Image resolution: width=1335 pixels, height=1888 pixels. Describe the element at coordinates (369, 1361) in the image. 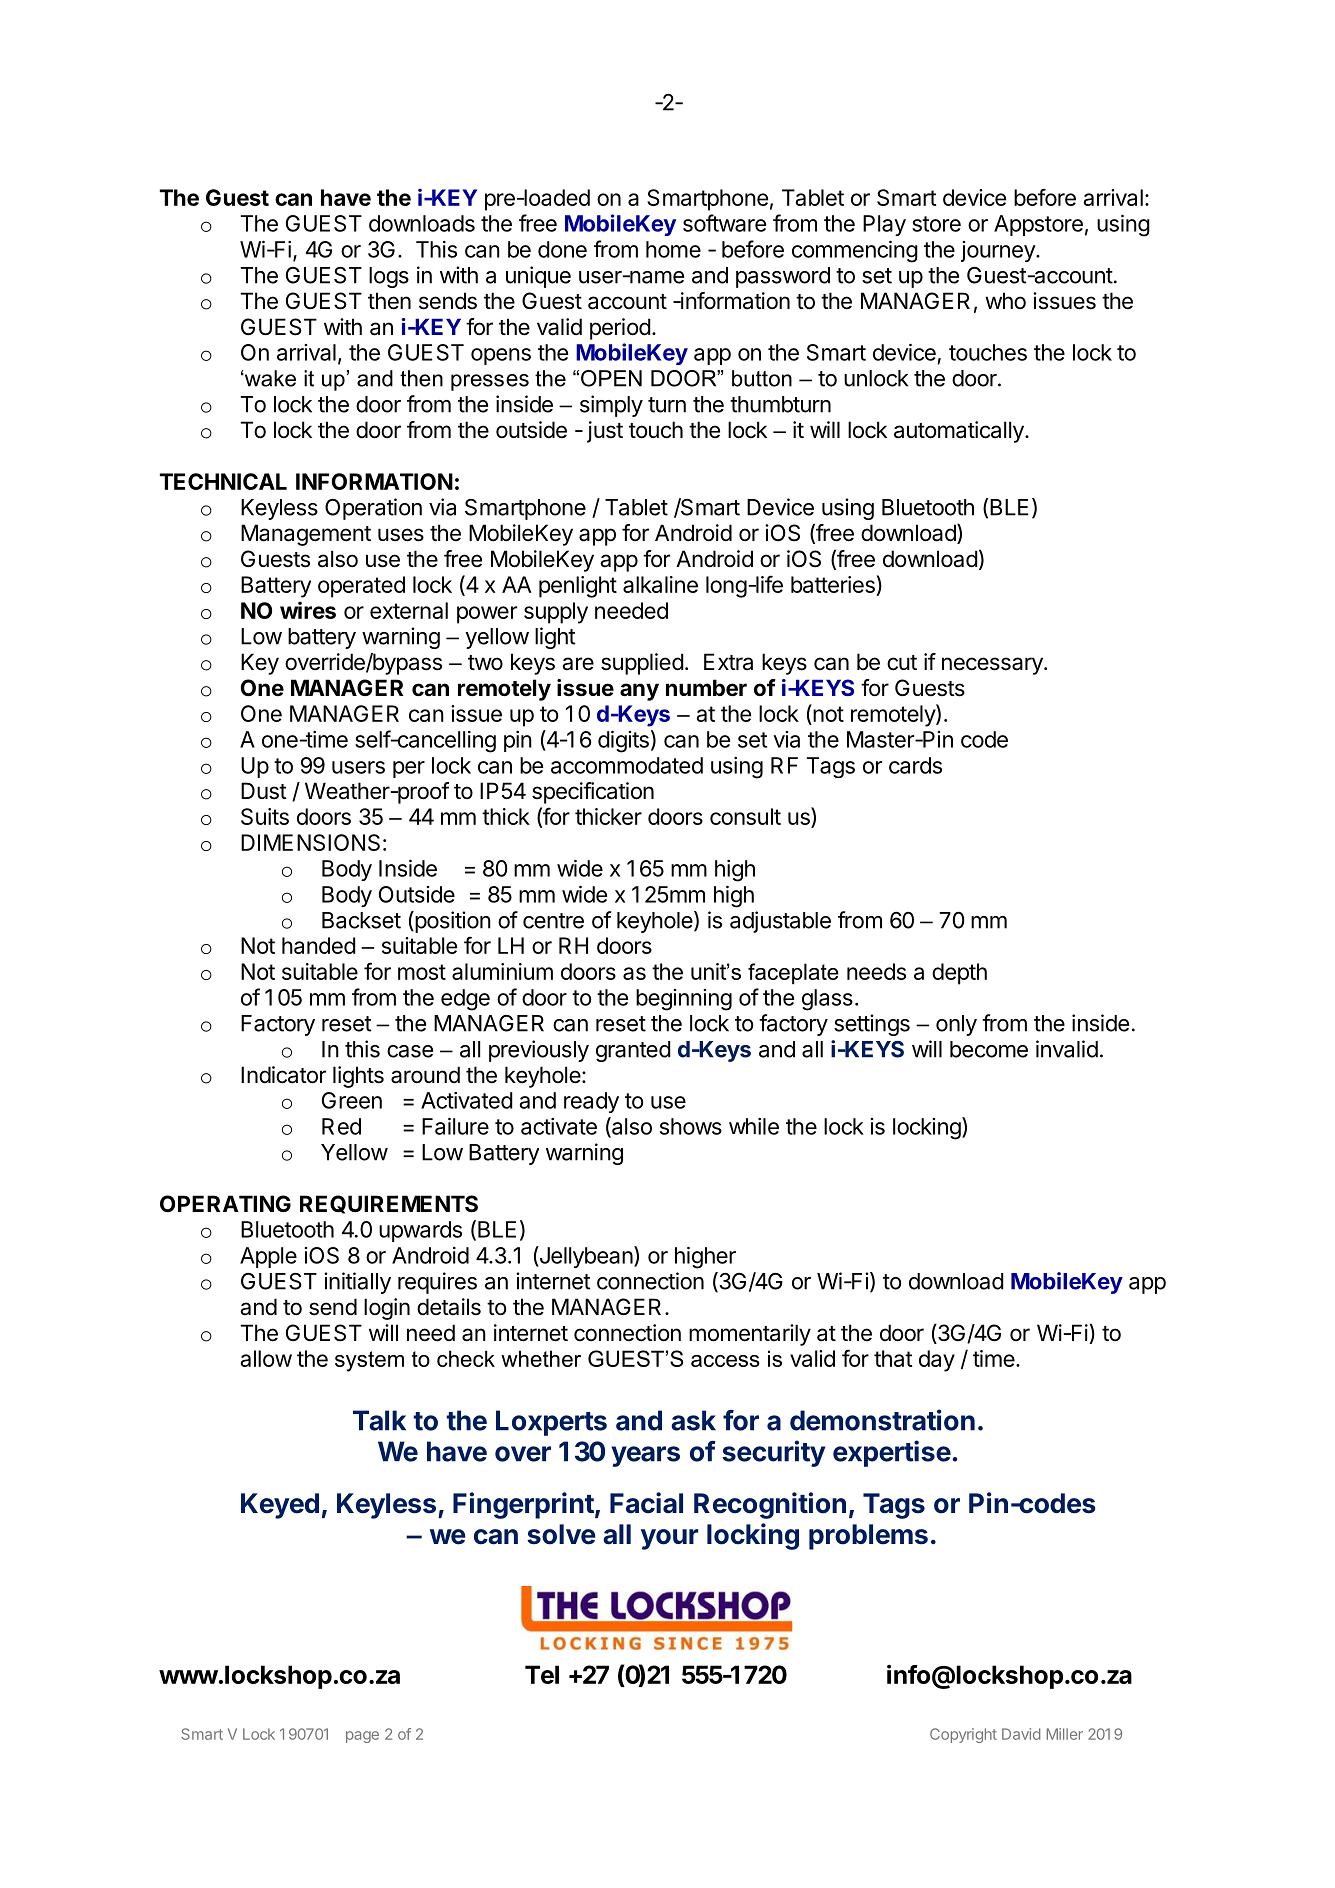

I see `system` at that location.
